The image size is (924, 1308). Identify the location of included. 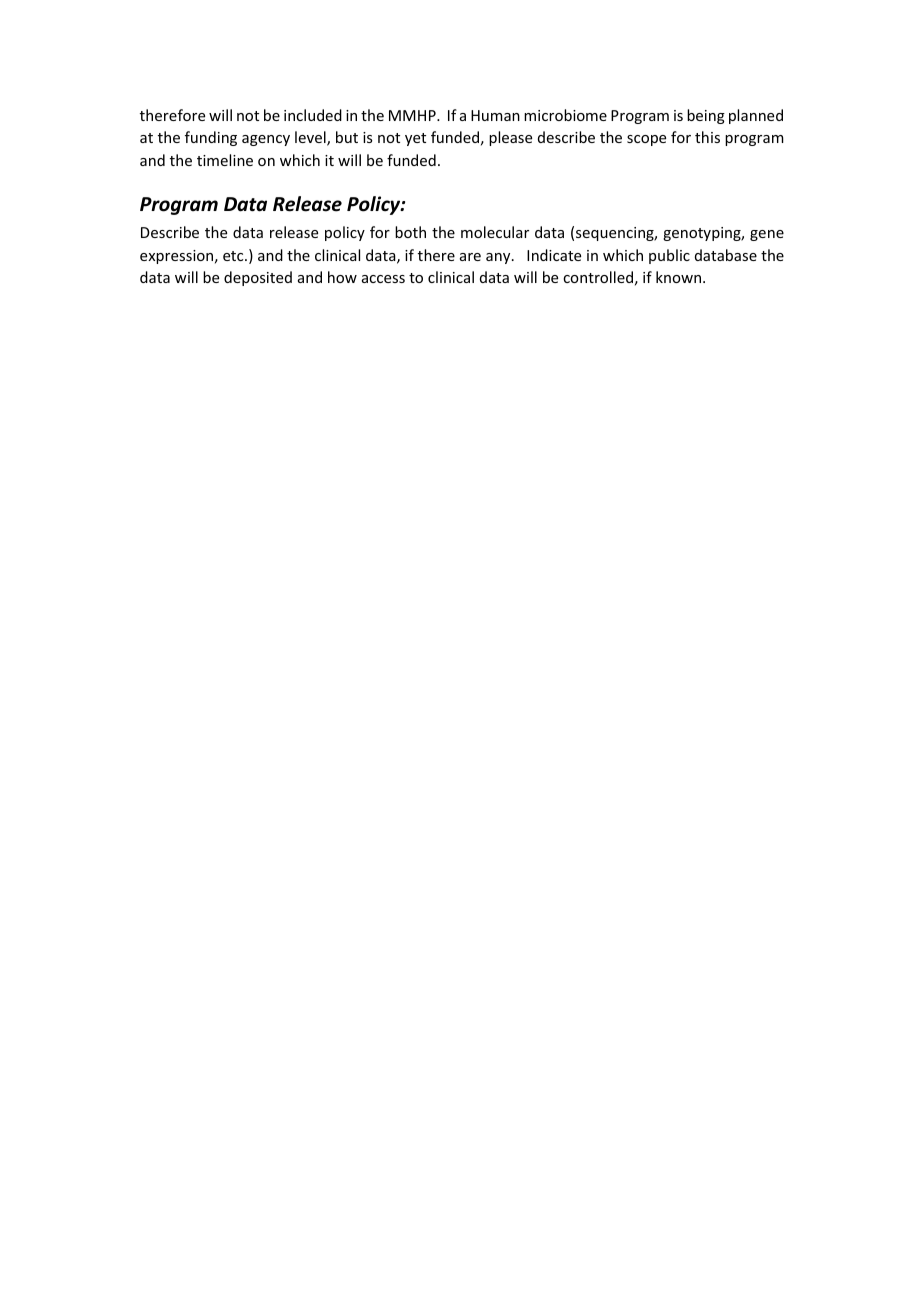
(313, 115).
